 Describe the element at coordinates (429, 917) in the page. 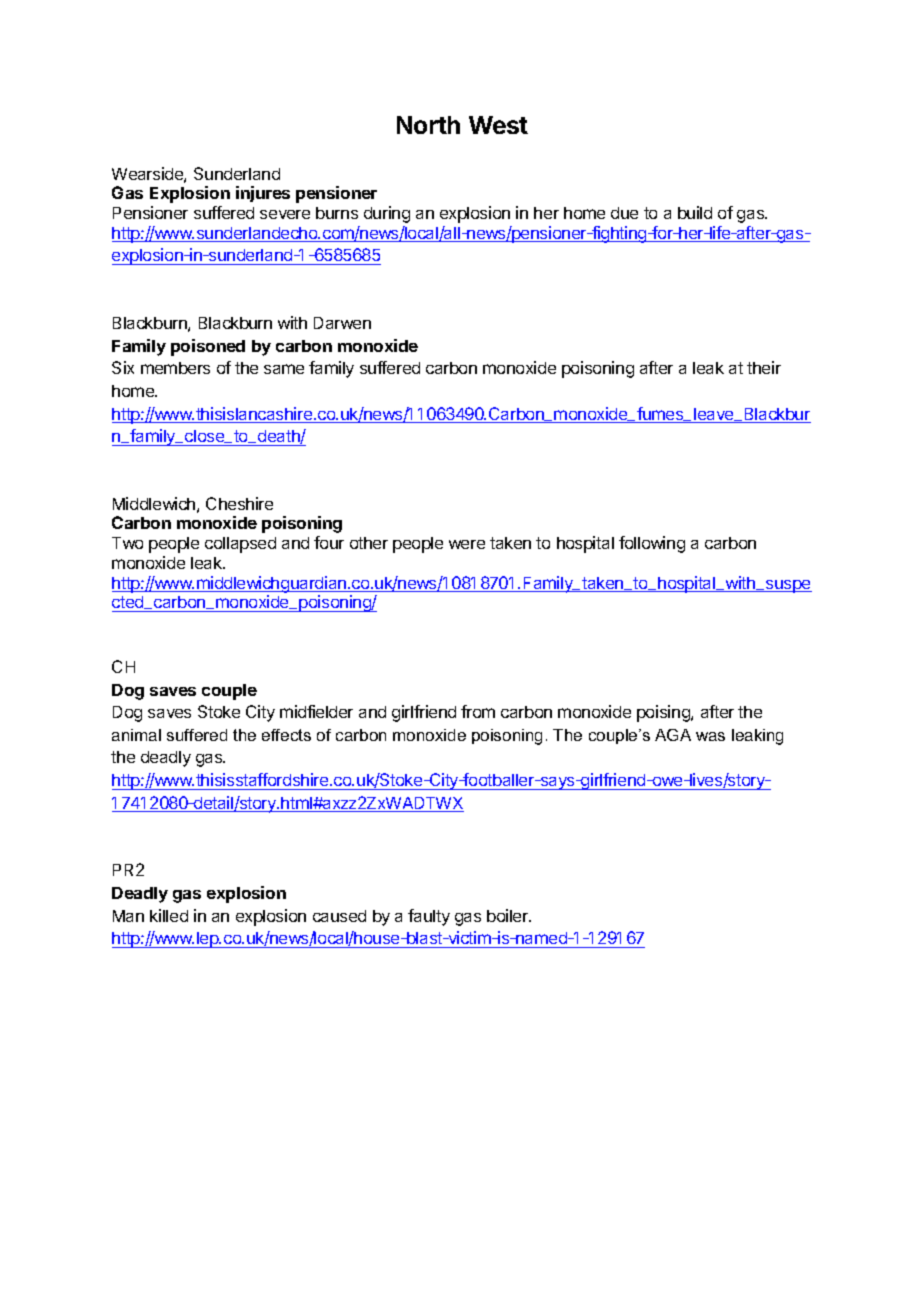

I see `faulty` at that location.
